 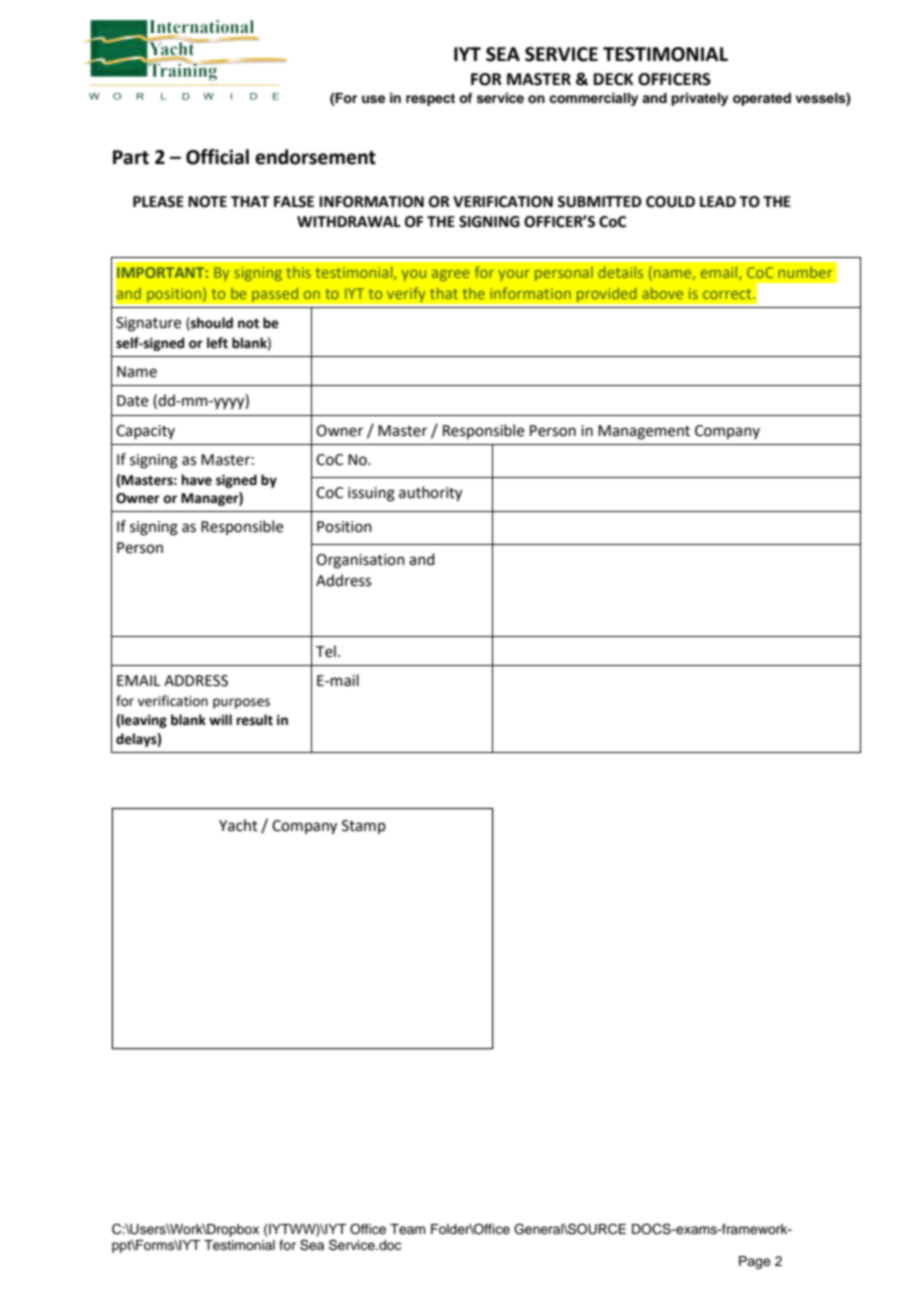 What do you see at coordinates (430, 100) in the image?
I see `respect` at bounding box center [430, 100].
